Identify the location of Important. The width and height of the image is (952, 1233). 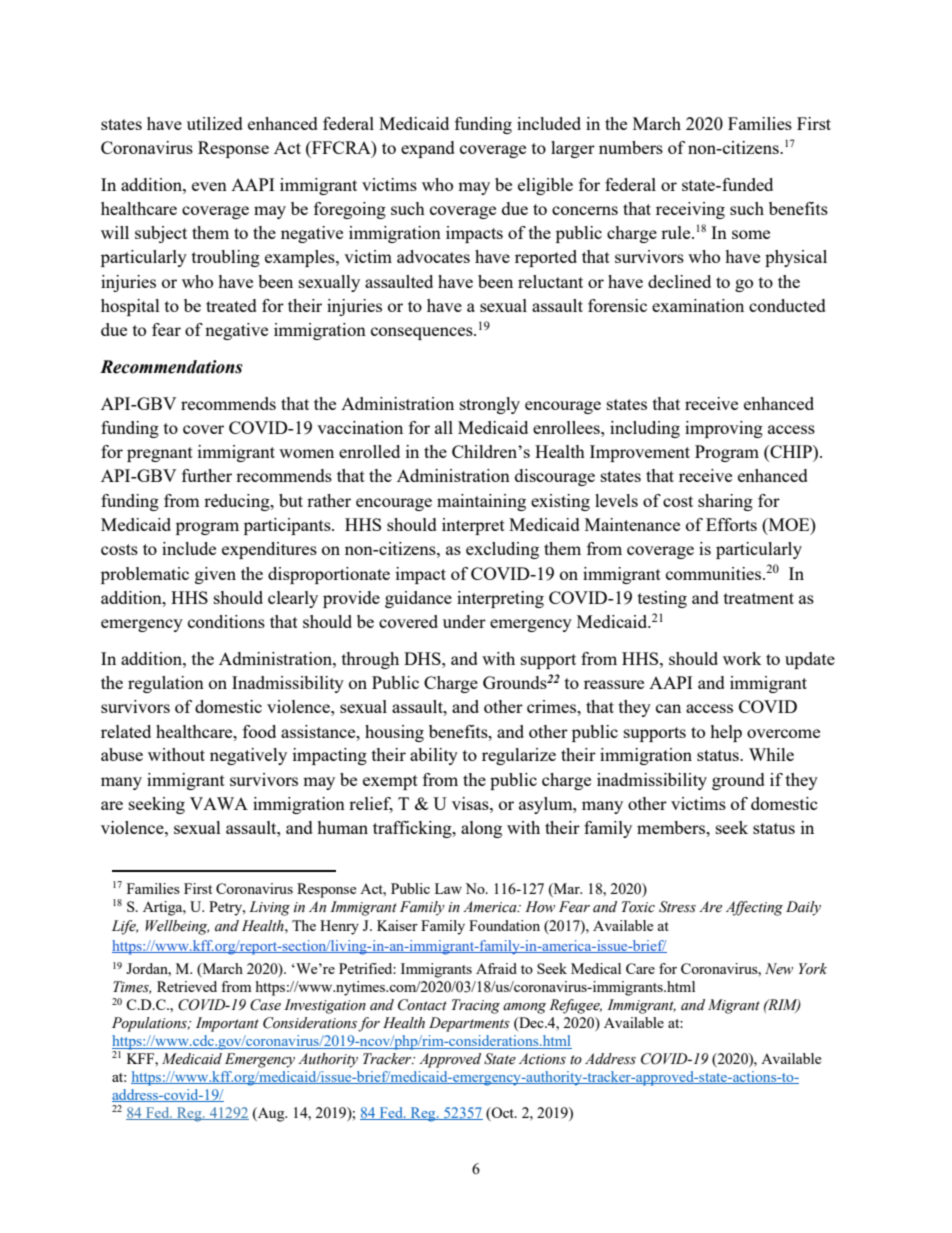
(227, 1024).
